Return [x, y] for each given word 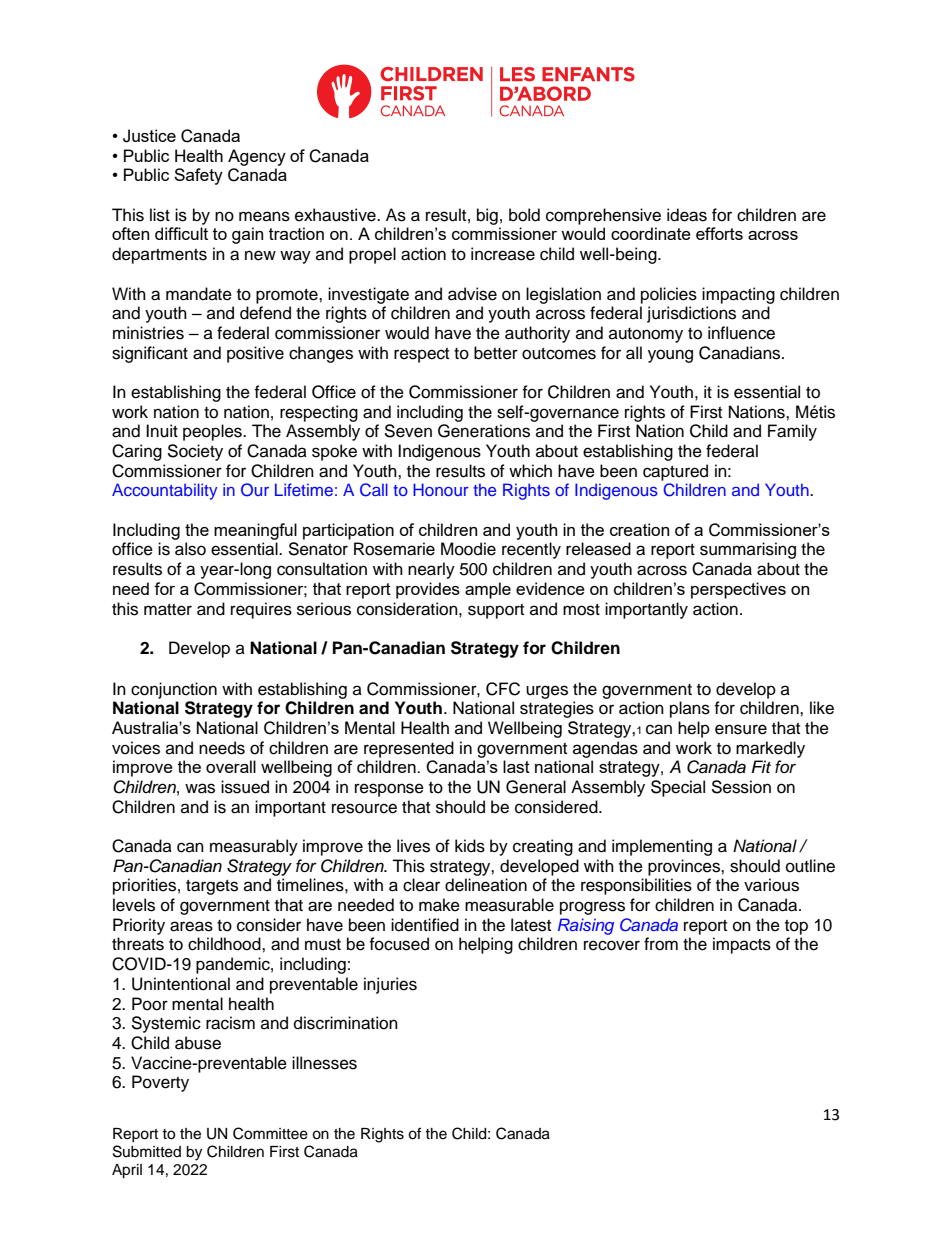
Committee [270, 1133]
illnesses [324, 1063]
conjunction [174, 690]
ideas [687, 215]
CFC [503, 689]
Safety [198, 176]
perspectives [738, 590]
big [487, 216]
